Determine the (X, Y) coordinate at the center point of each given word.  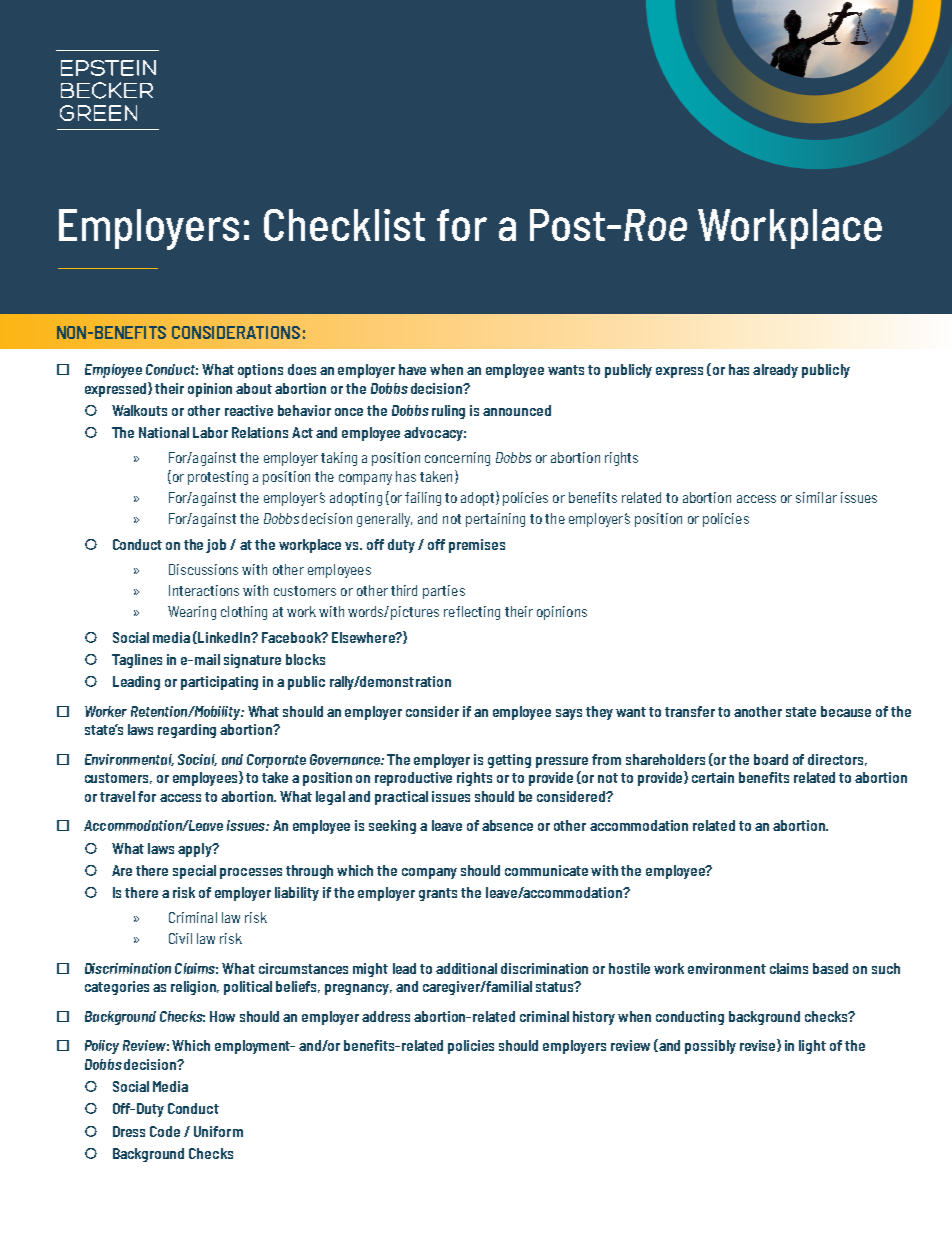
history (594, 1018)
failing (423, 499)
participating (219, 683)
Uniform (218, 1131)
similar (816, 497)
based (830, 968)
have (412, 369)
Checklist (344, 225)
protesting (218, 478)
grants (438, 894)
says (569, 714)
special (194, 872)
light (812, 1047)
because (846, 711)
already (775, 371)
